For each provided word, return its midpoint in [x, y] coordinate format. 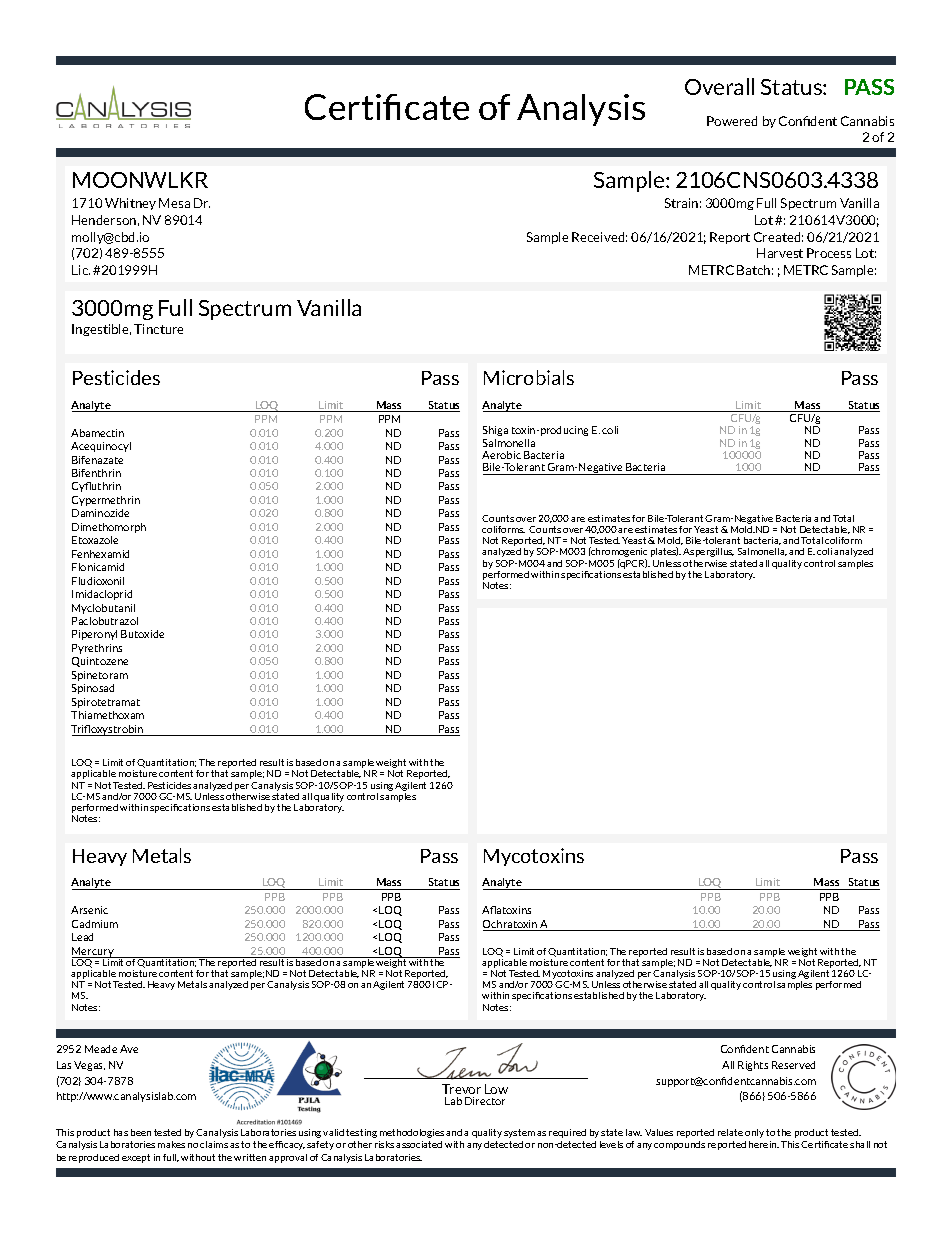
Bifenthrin [96, 473]
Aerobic [501, 455]
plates [664, 552]
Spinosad [93, 689]
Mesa [174, 203]
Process [829, 253]
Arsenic [89, 910]
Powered [732, 121]
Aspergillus [708, 552]
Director [485, 1101]
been [141, 1132]
